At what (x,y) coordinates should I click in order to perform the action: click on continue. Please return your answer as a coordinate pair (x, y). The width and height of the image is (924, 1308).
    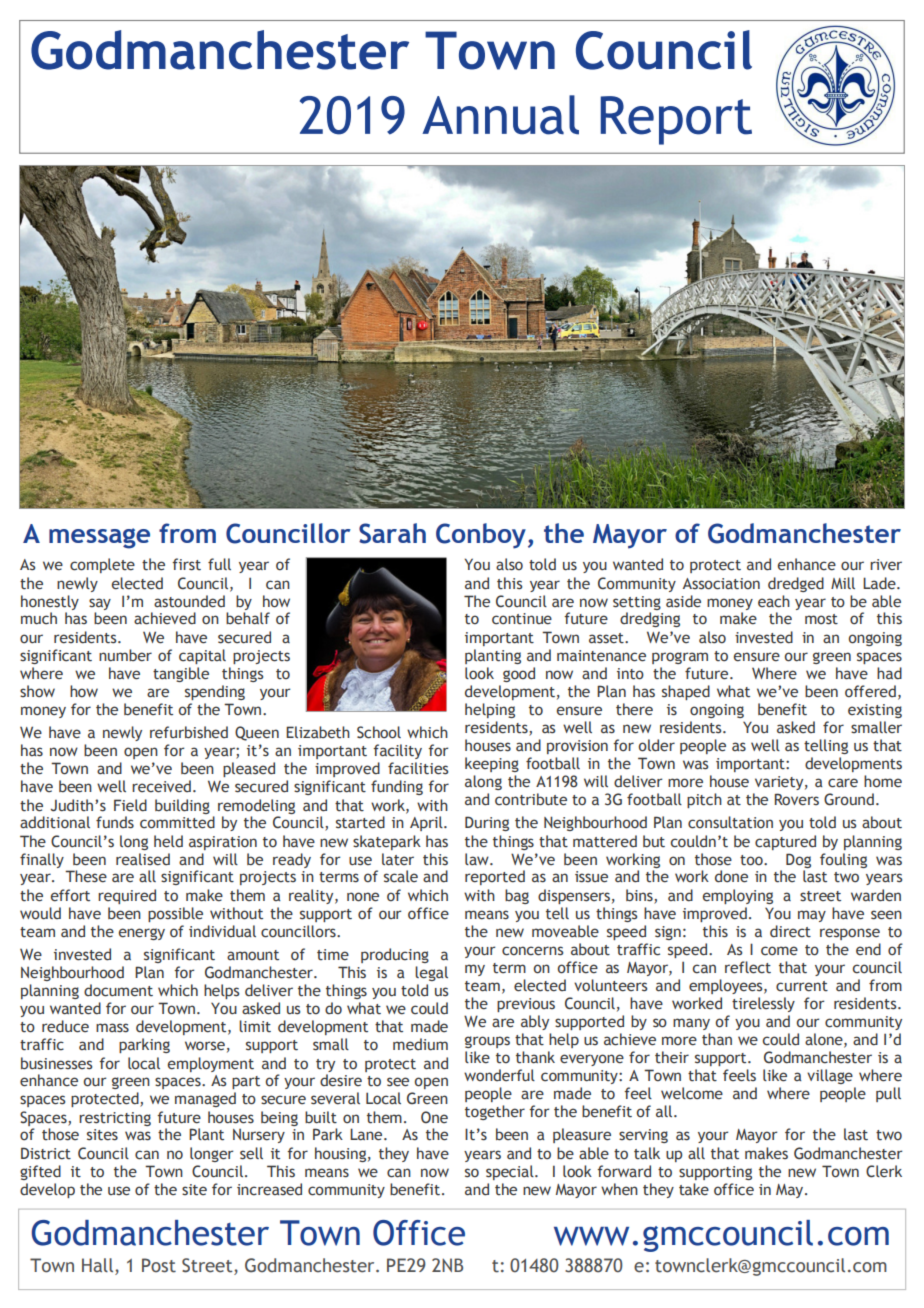
    Looking at the image, I should click on (522, 619).
